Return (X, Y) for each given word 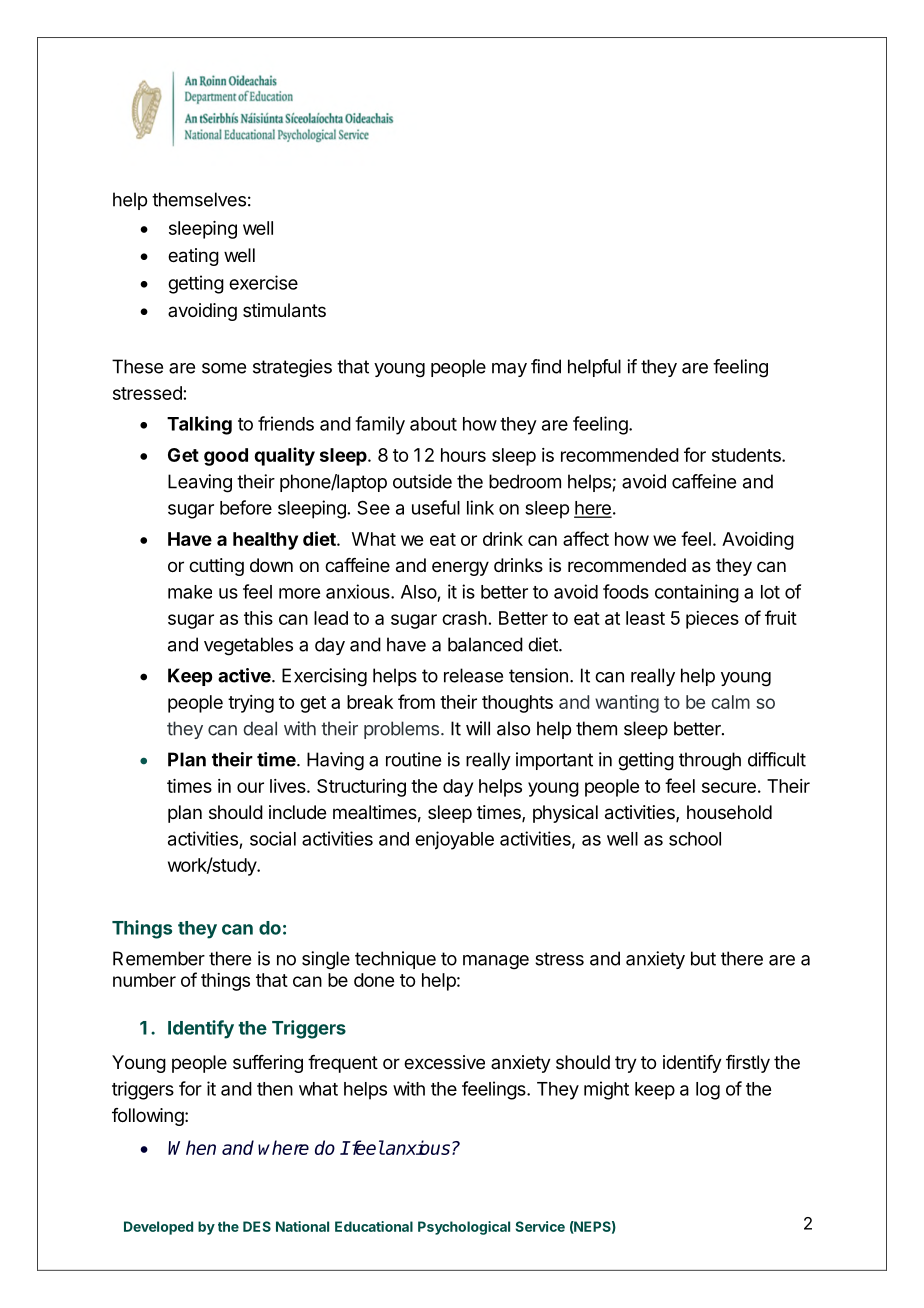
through (710, 761)
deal (260, 728)
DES (257, 1226)
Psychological (464, 1228)
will (478, 728)
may (509, 370)
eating (193, 257)
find (546, 366)
